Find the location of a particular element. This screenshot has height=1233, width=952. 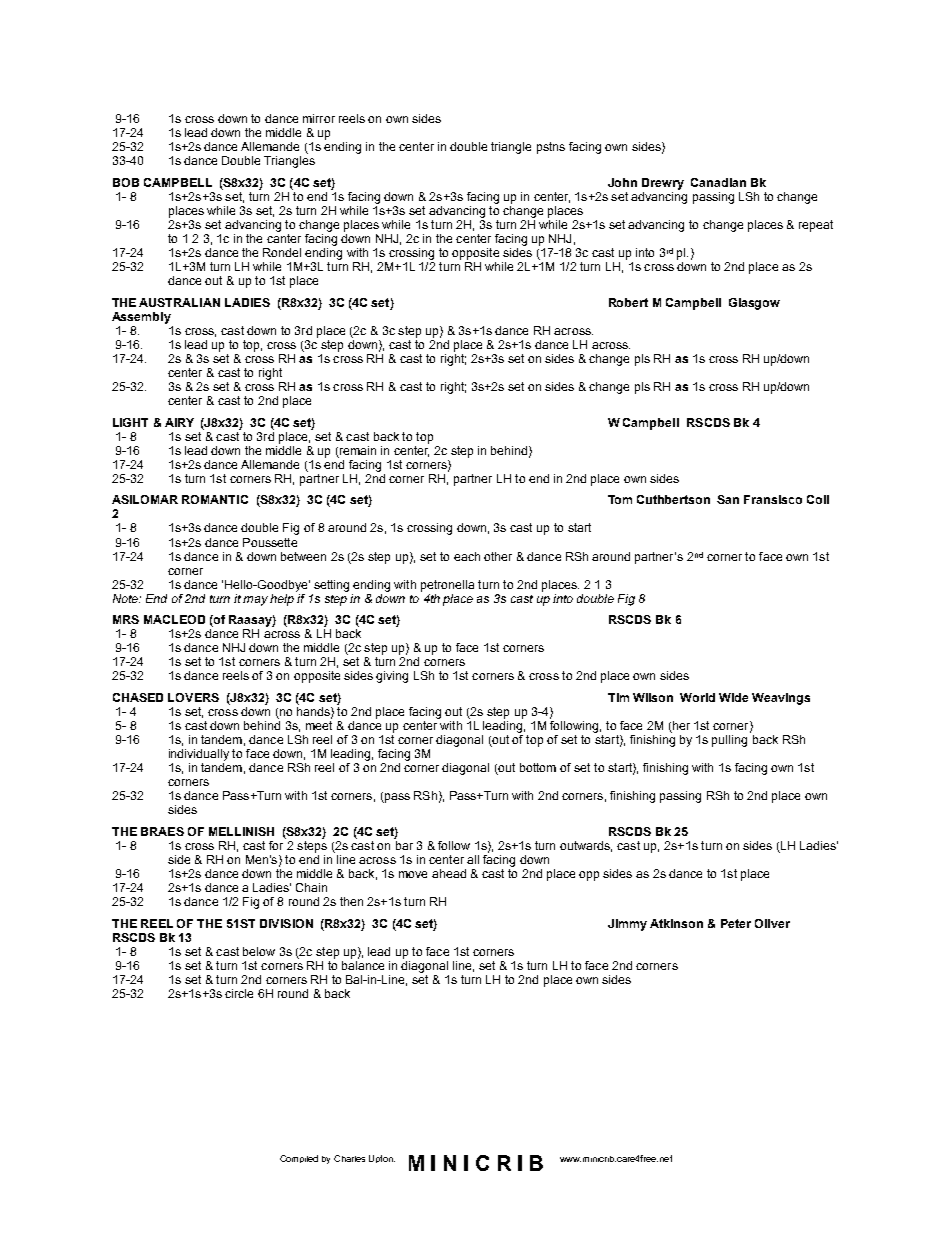

canter is located at coordinates (284, 238).
